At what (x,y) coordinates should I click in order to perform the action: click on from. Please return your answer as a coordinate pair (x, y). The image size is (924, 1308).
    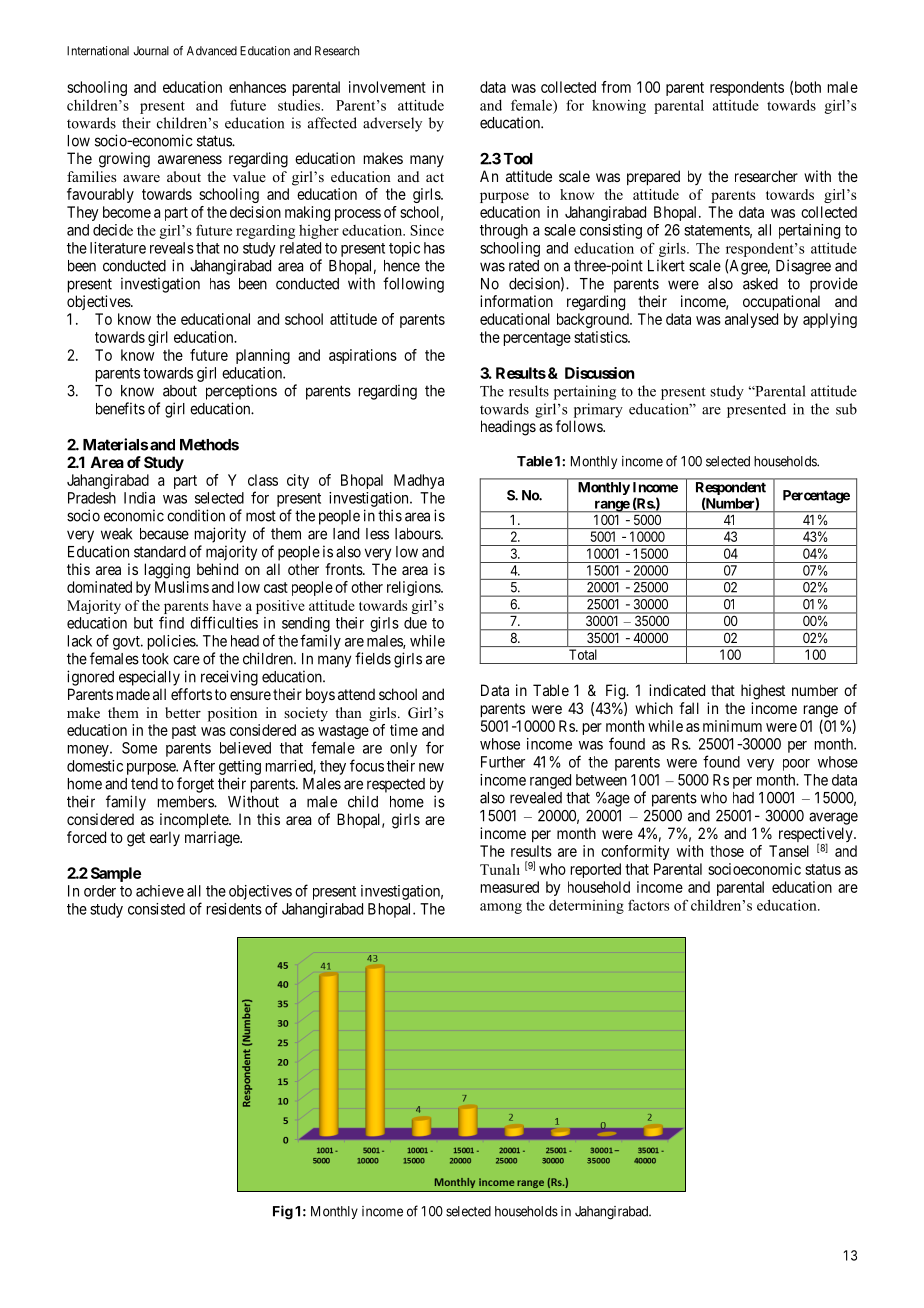
    Looking at the image, I should click on (616, 87).
